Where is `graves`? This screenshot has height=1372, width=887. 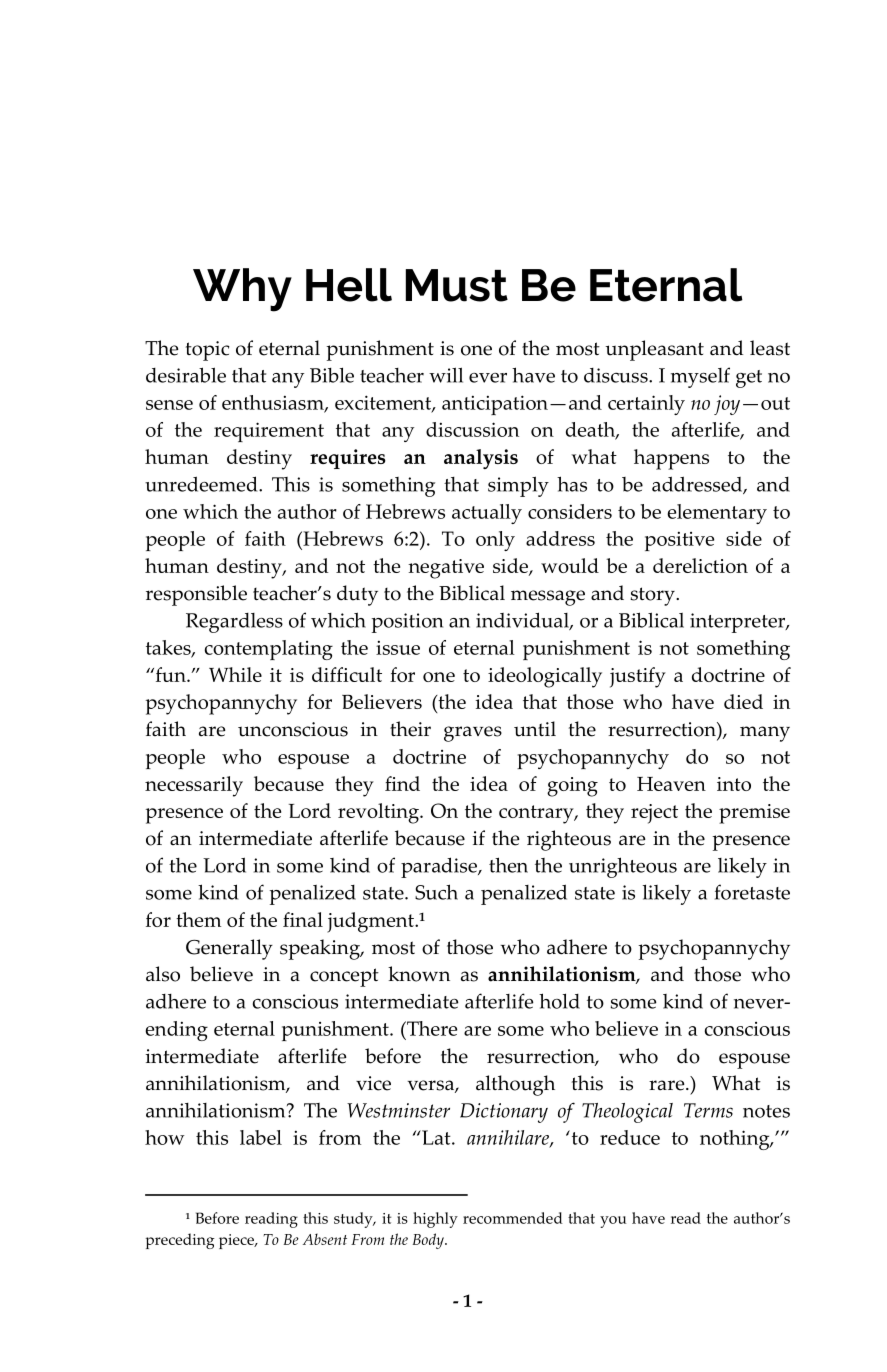 graves is located at coordinates (473, 734).
